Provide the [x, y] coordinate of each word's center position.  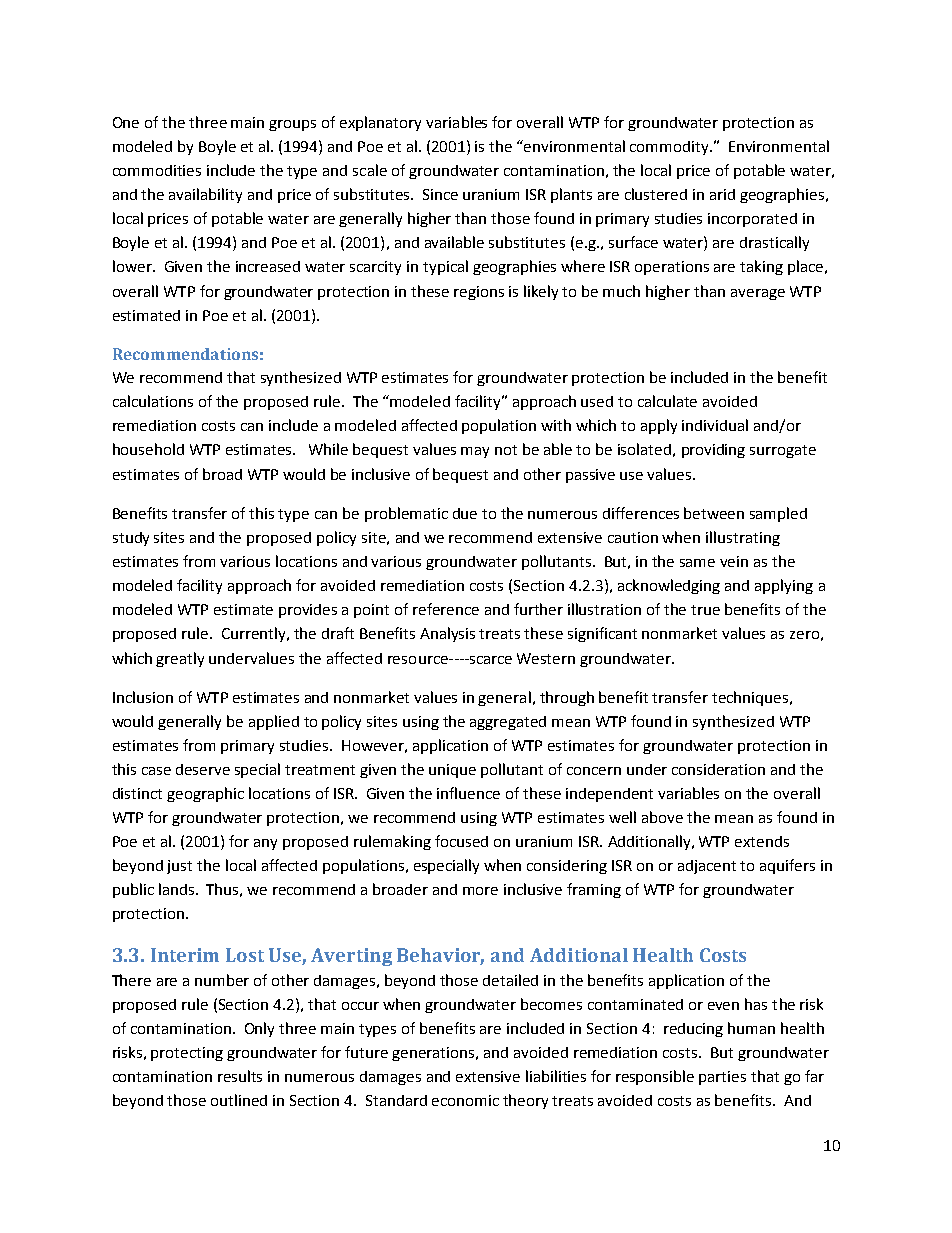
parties [722, 1078]
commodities [157, 170]
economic [465, 1100]
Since [440, 194]
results [240, 1076]
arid [722, 194]
